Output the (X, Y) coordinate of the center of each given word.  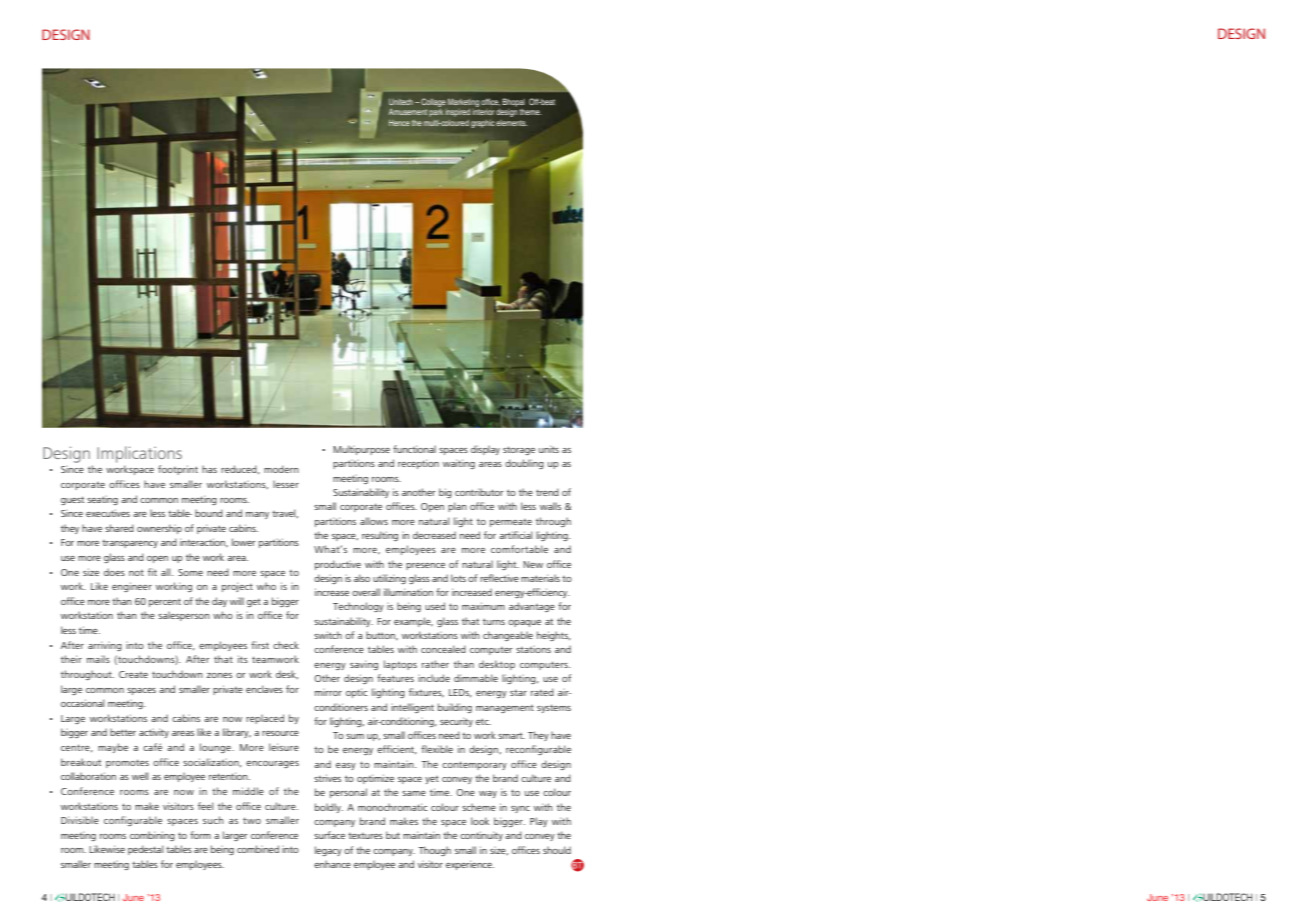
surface (329, 835)
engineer (132, 587)
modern (281, 469)
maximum (483, 606)
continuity (481, 836)
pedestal (145, 850)
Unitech (401, 102)
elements (511, 123)
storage (519, 450)
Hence (399, 123)
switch (328, 635)
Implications (139, 454)
